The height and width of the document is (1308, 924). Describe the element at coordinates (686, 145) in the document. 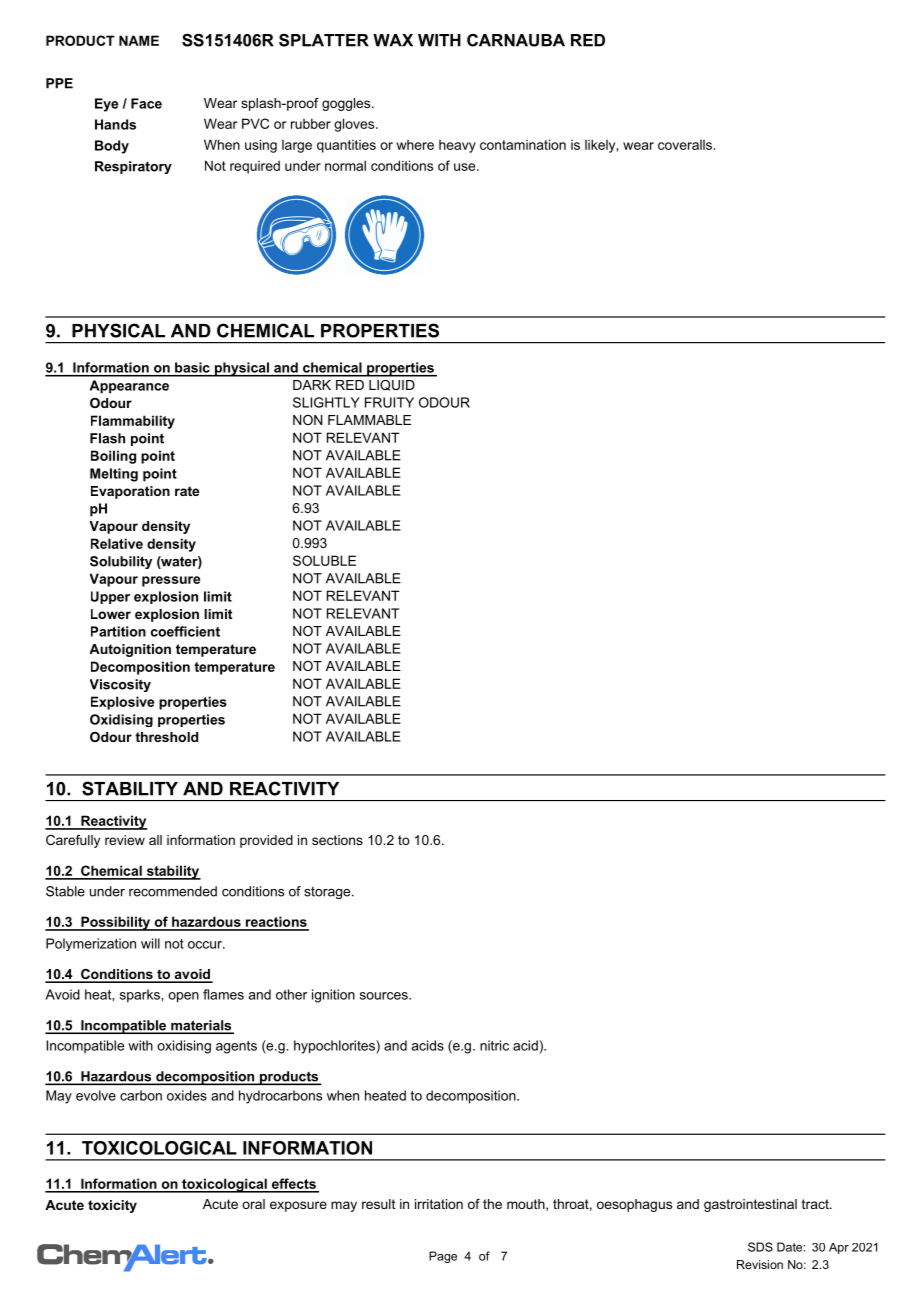

I see `coveralls` at that location.
